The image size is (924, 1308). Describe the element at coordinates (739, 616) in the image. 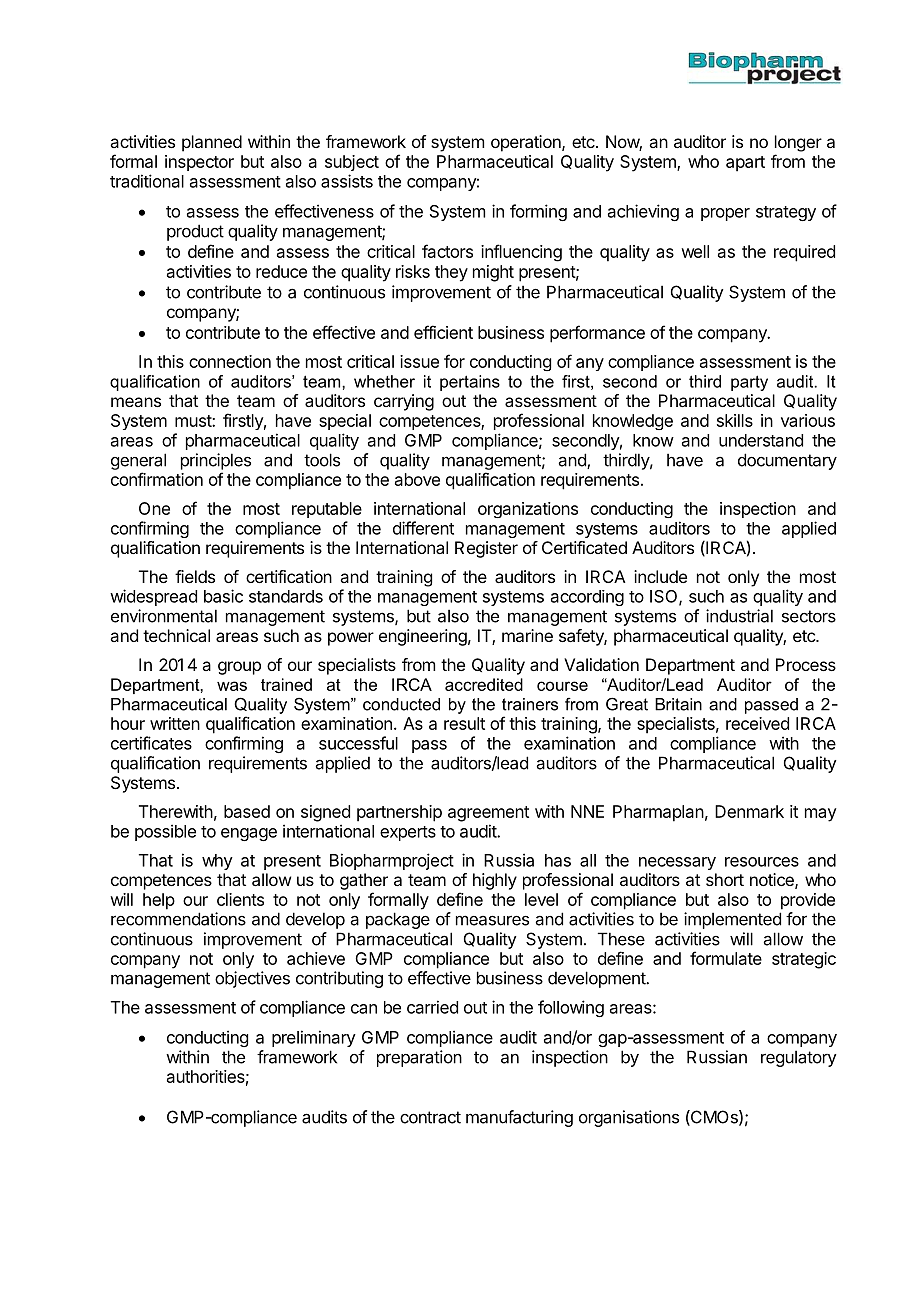

I see `industrial` at that location.
